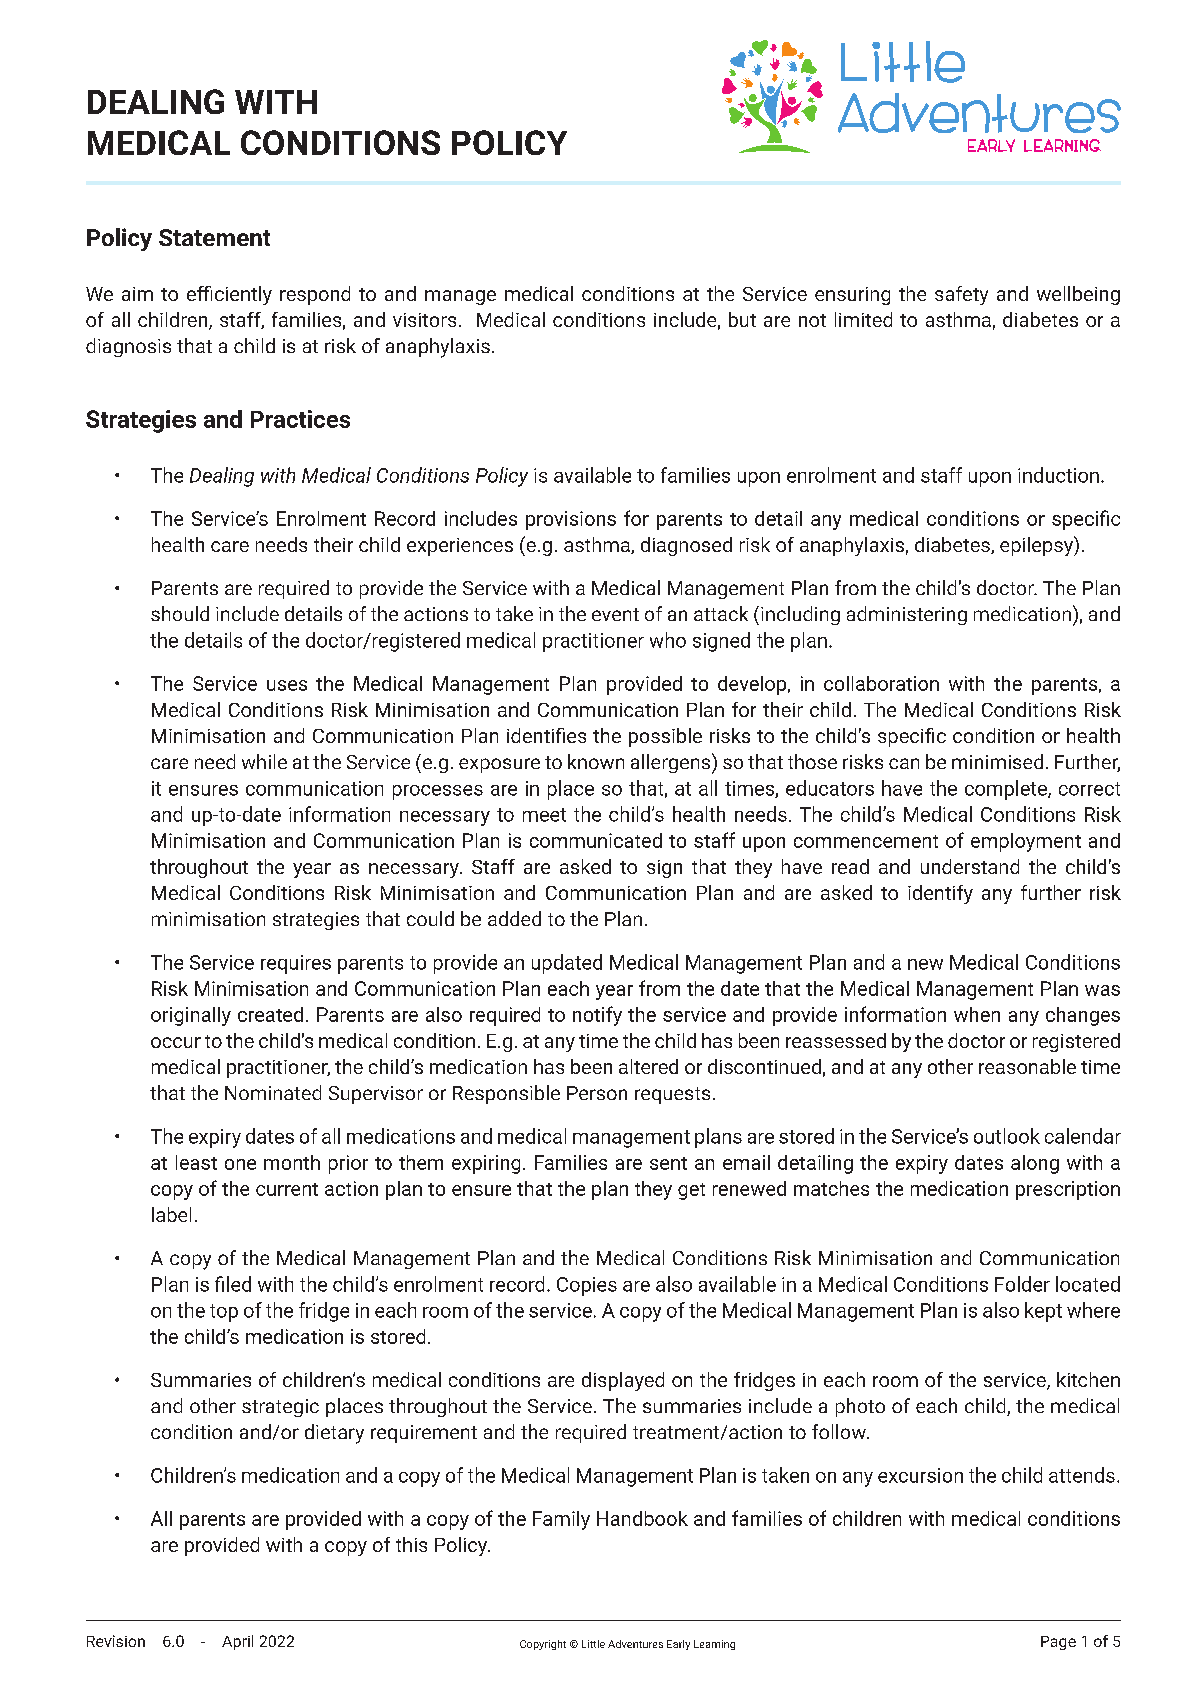  I want to click on requires, so click(296, 964).
